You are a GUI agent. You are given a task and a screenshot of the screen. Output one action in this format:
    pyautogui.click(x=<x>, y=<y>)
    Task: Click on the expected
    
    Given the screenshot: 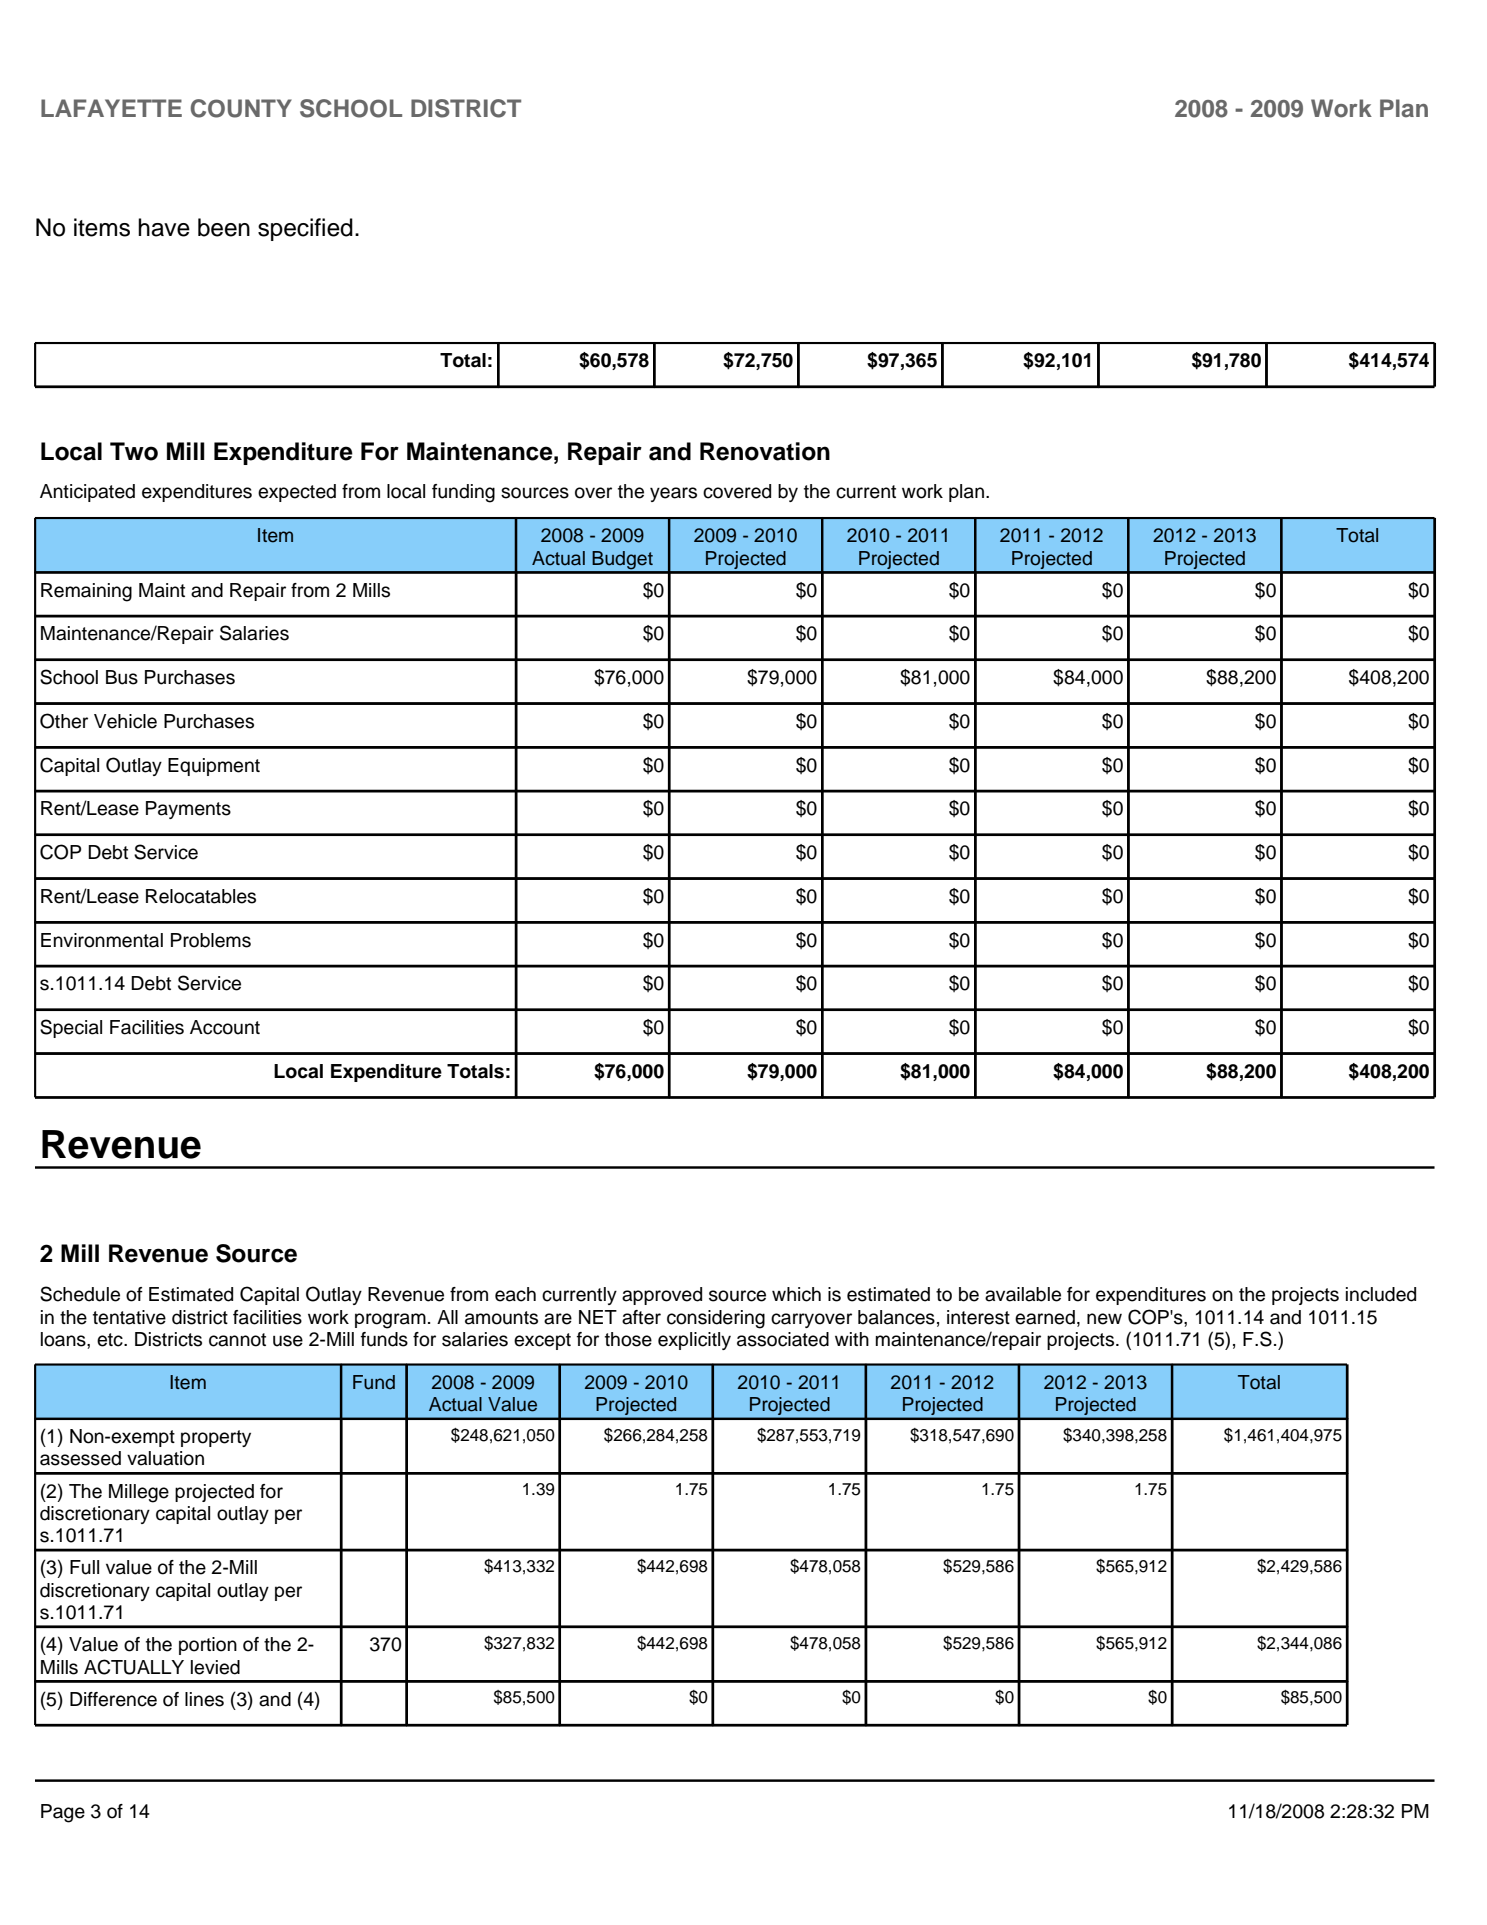 What is the action you would take?
    pyautogui.click(x=297, y=493)
